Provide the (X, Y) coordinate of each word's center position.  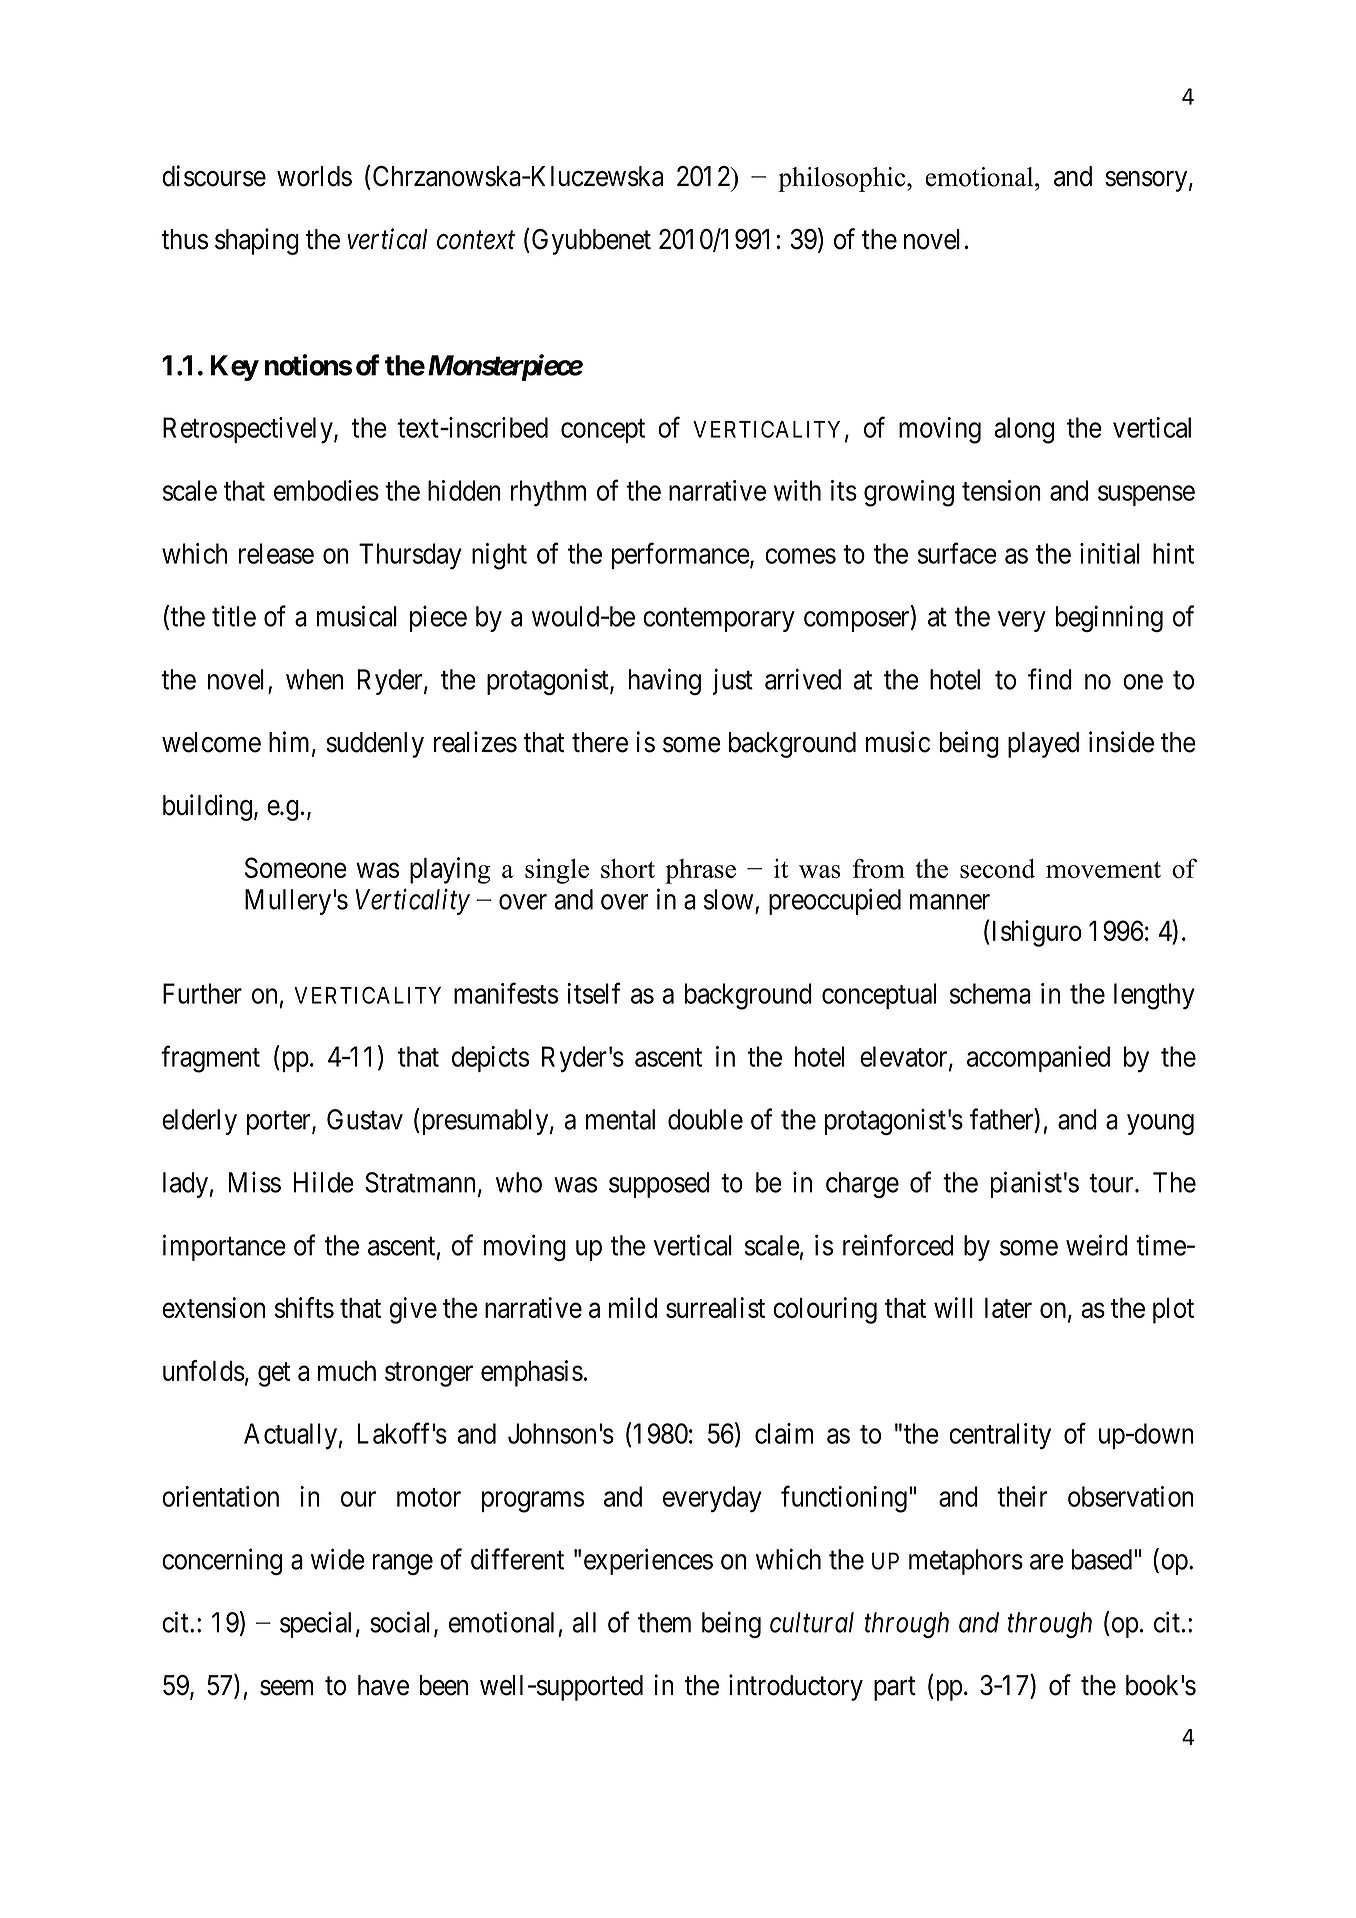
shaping (257, 241)
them (664, 1622)
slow (728, 899)
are (1047, 1562)
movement (1103, 869)
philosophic (843, 179)
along (1024, 430)
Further (202, 993)
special (315, 1624)
